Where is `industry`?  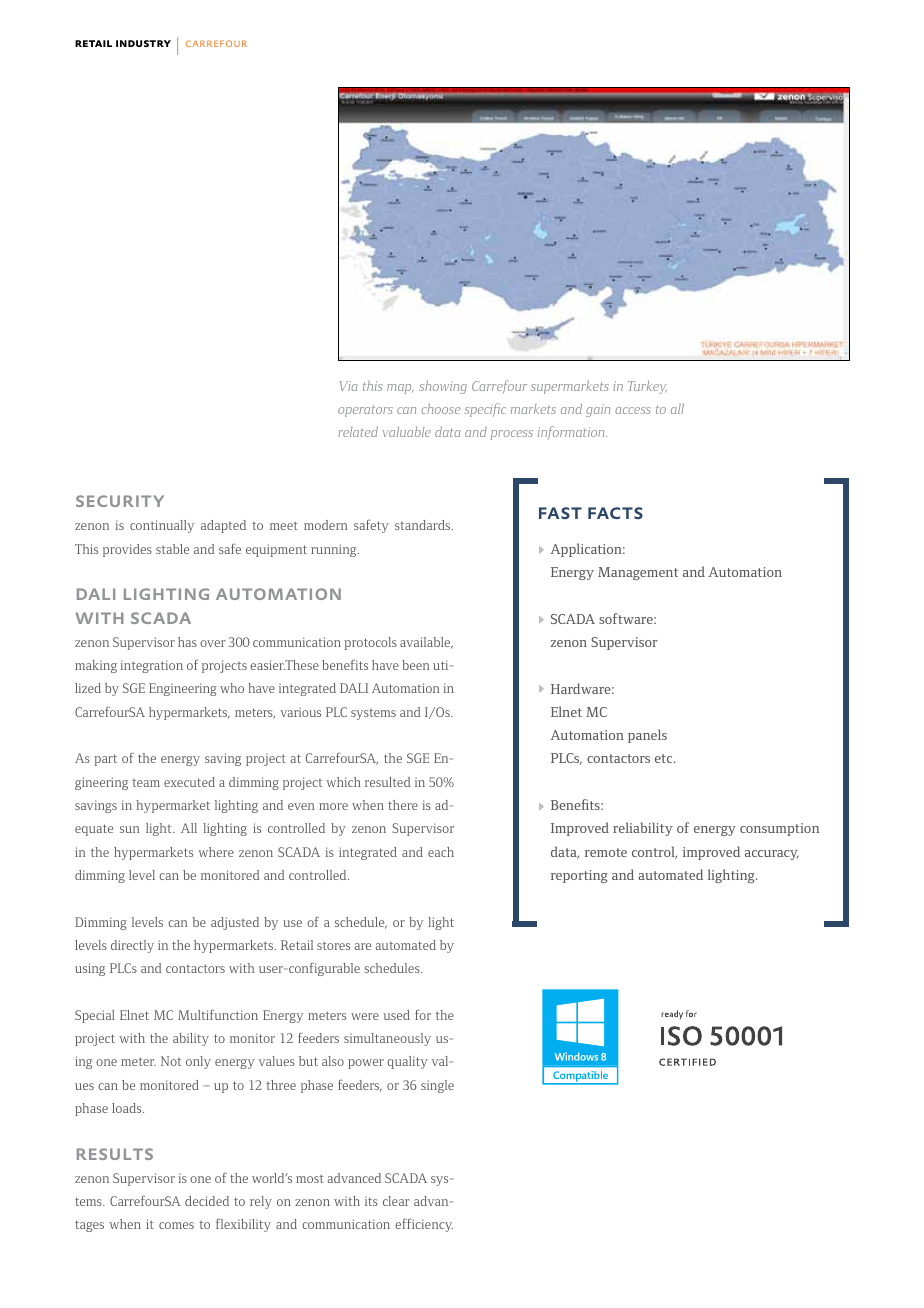 industry is located at coordinates (143, 43).
